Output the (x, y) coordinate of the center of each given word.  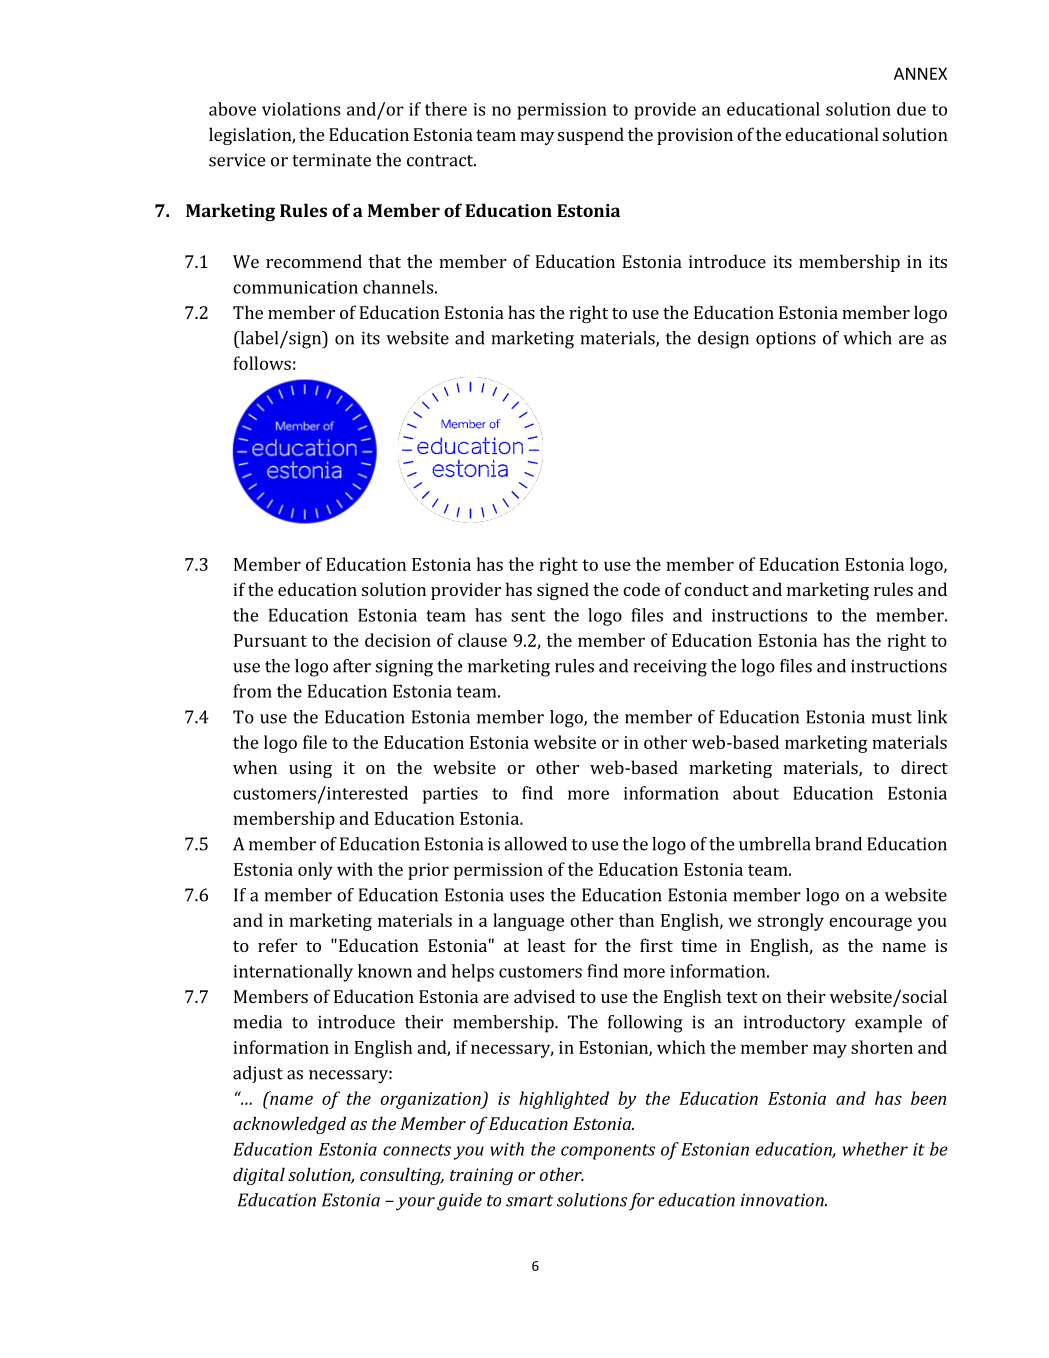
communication (295, 287)
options (786, 340)
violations (301, 109)
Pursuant (270, 640)
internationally (293, 973)
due (911, 109)
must (891, 718)
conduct (716, 589)
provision (695, 136)
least (547, 945)
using (310, 769)
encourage (870, 924)
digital (259, 1176)
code (641, 589)
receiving (670, 668)
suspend (591, 136)
